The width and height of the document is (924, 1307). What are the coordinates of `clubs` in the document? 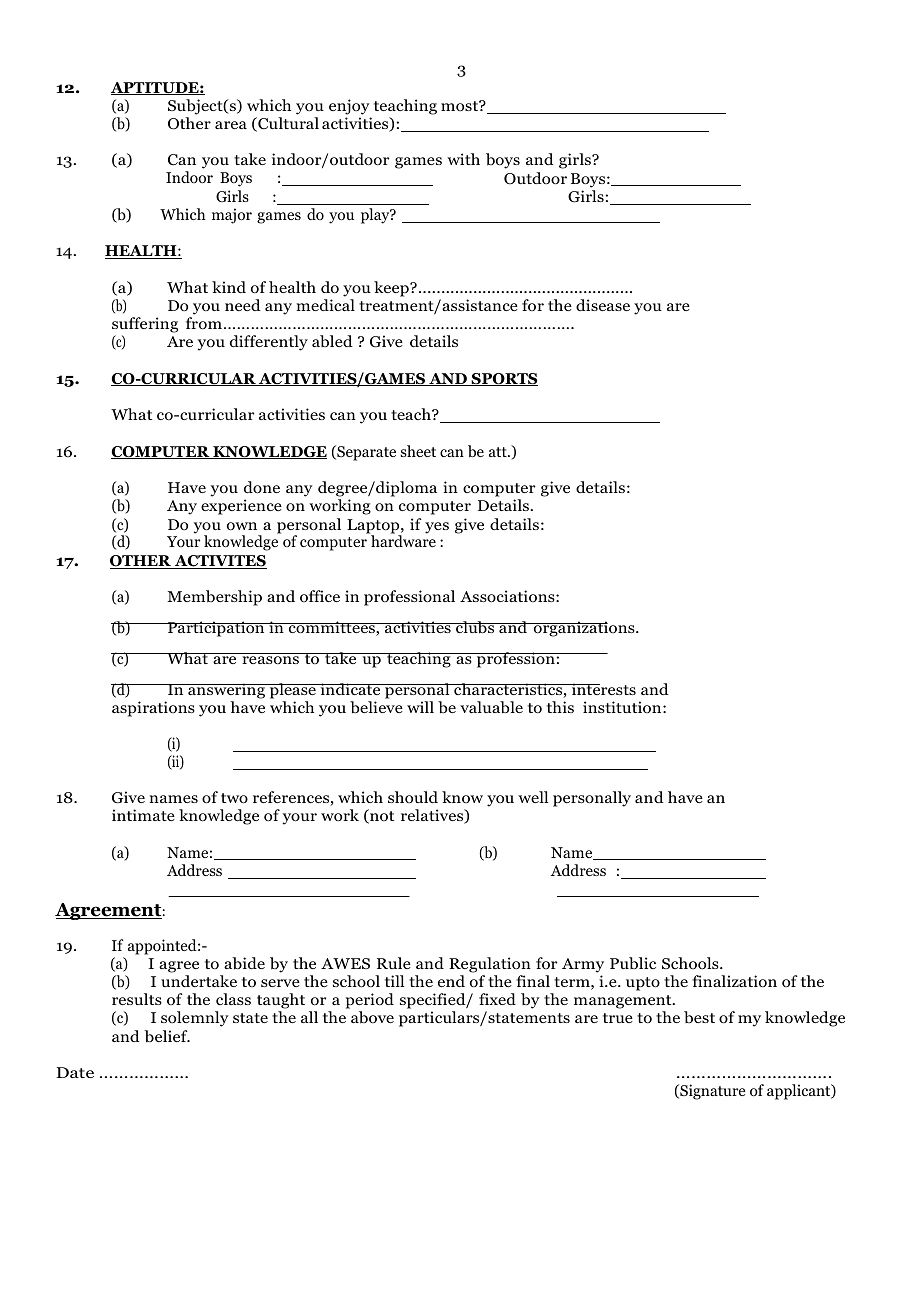 It's located at (475, 627).
